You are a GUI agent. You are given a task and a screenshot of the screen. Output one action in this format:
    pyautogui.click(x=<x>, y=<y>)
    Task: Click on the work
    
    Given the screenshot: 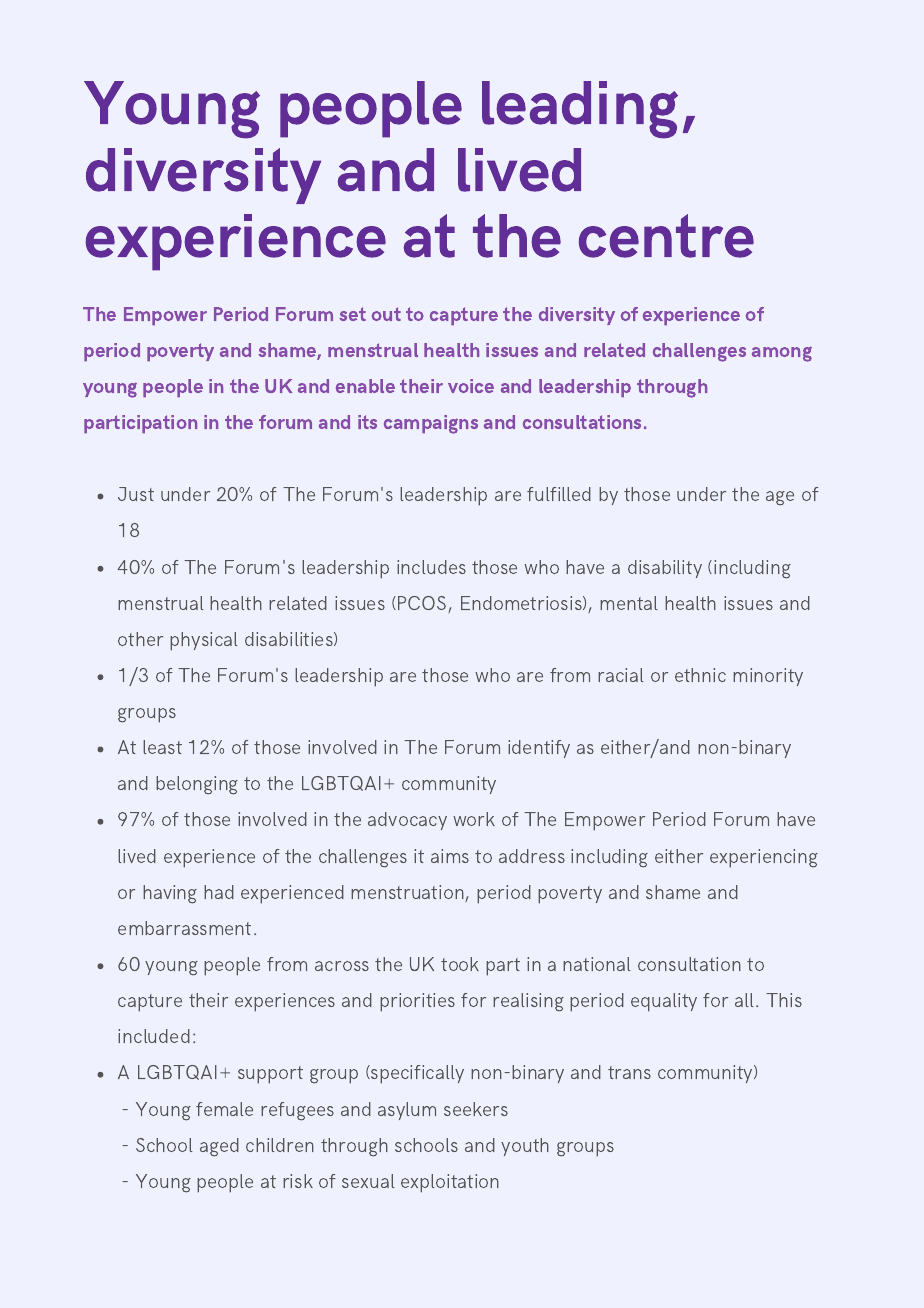 What is the action you would take?
    pyautogui.click(x=474, y=819)
